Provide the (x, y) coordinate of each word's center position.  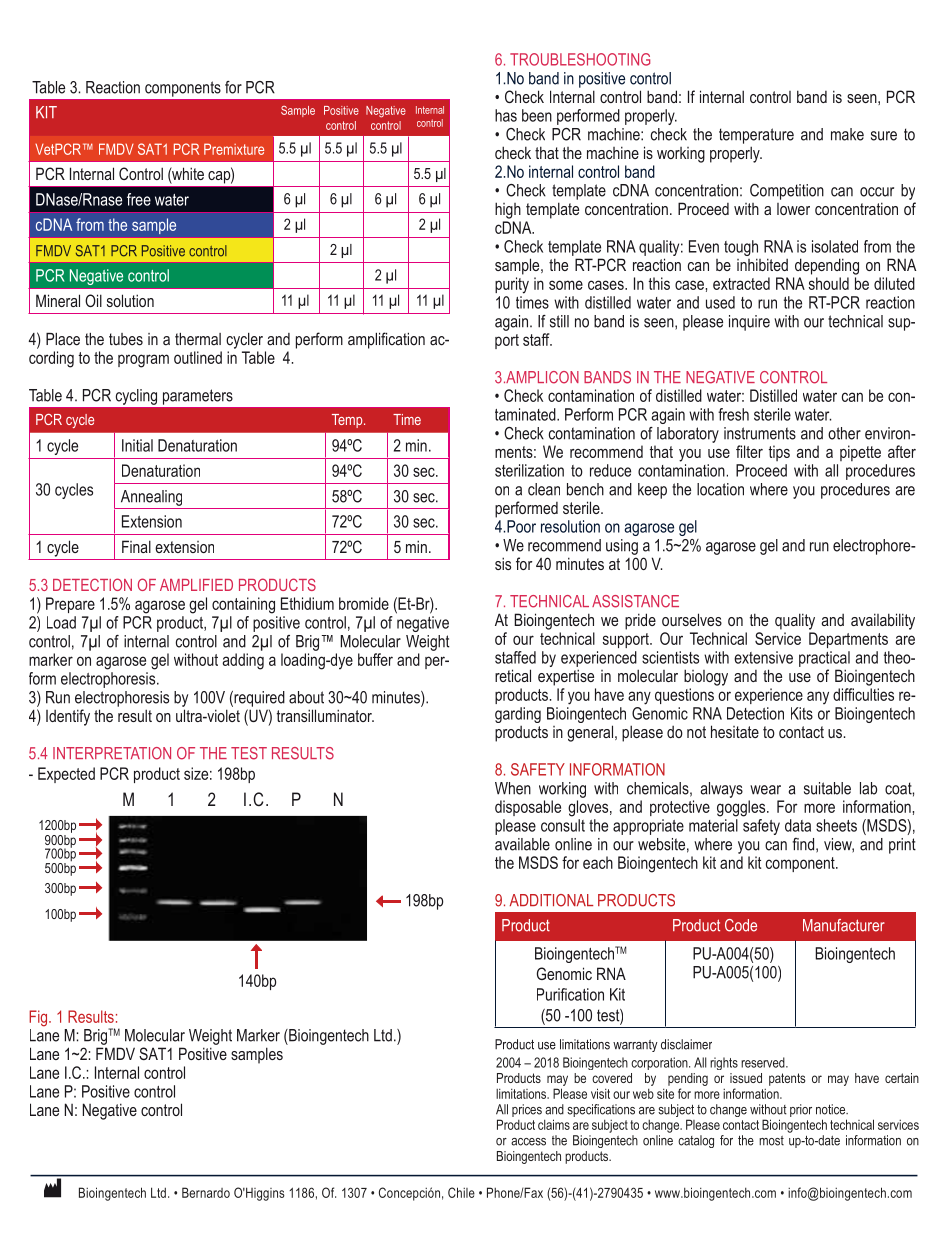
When (513, 788)
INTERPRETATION (112, 753)
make (847, 134)
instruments (760, 433)
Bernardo (206, 1192)
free (139, 199)
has (506, 115)
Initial (137, 445)
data (798, 825)
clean (544, 489)
